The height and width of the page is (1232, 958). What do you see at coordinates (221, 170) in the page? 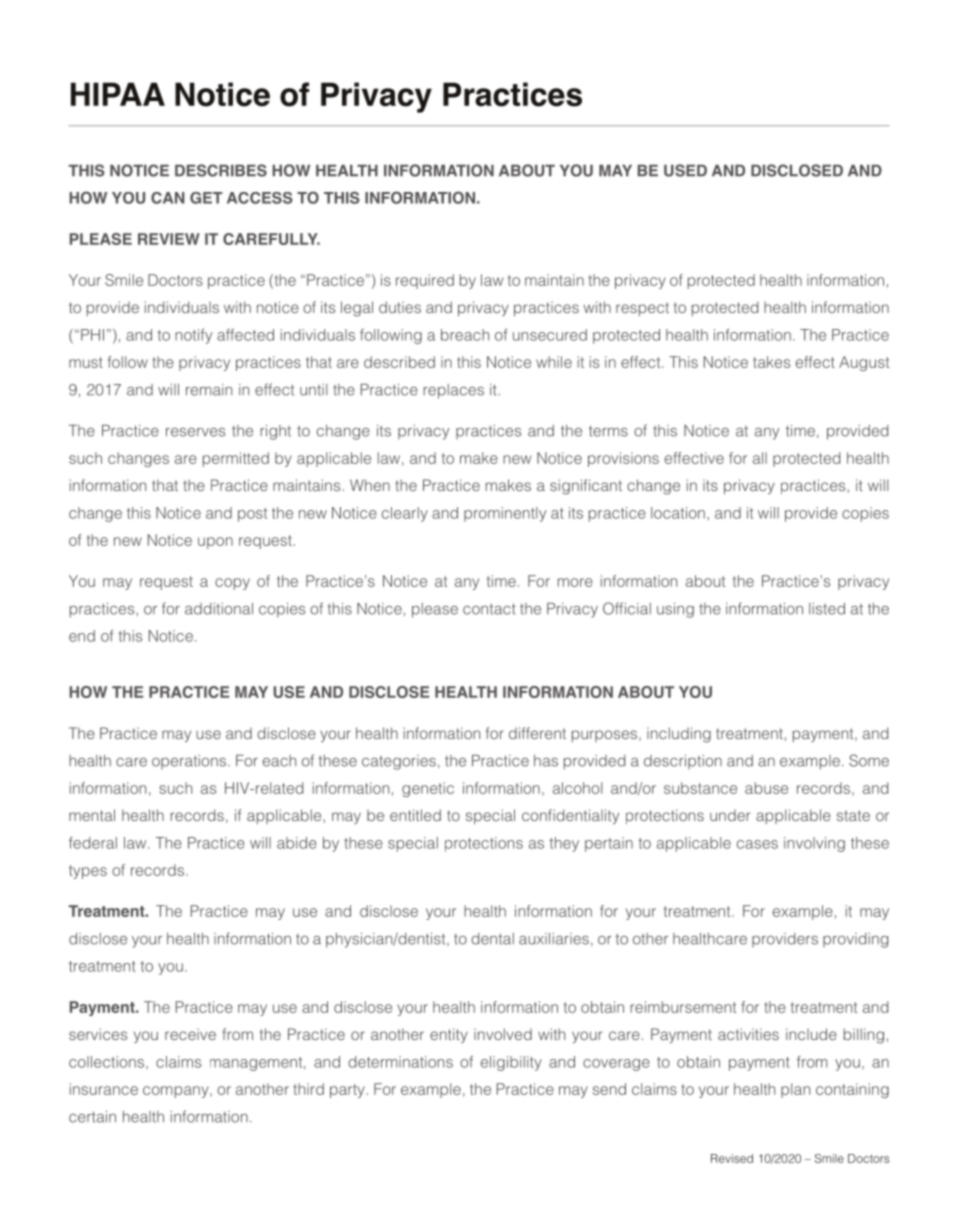
I see `DESCRIBES` at bounding box center [221, 170].
